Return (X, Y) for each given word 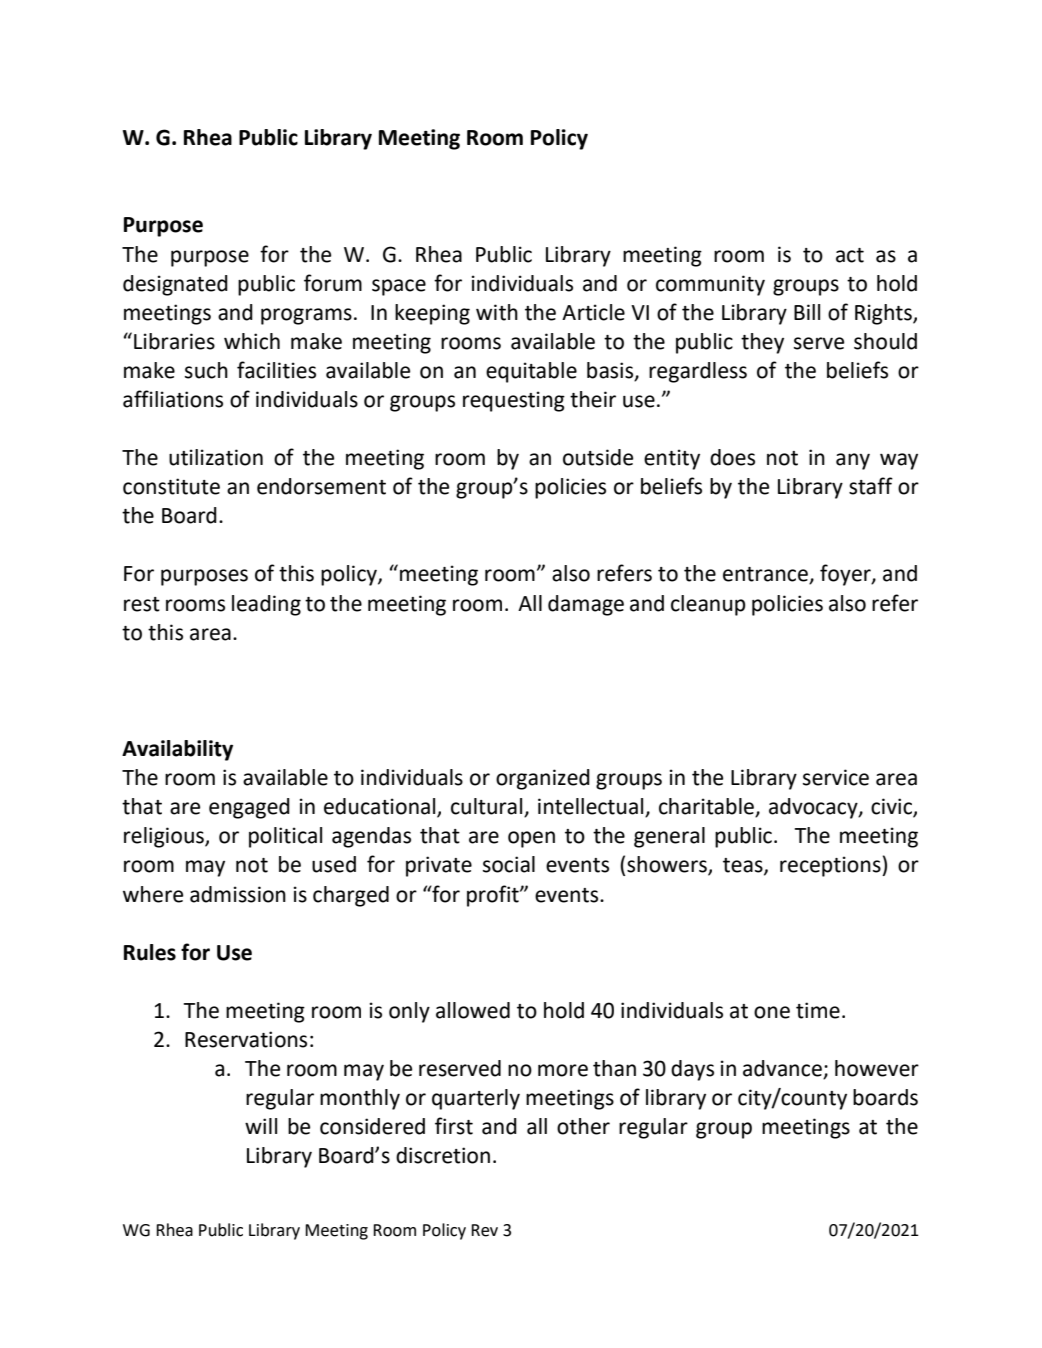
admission (238, 894)
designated (175, 285)
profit (494, 896)
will (261, 1126)
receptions (831, 866)
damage (586, 605)
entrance (766, 575)
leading (266, 605)
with (497, 312)
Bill (807, 312)
